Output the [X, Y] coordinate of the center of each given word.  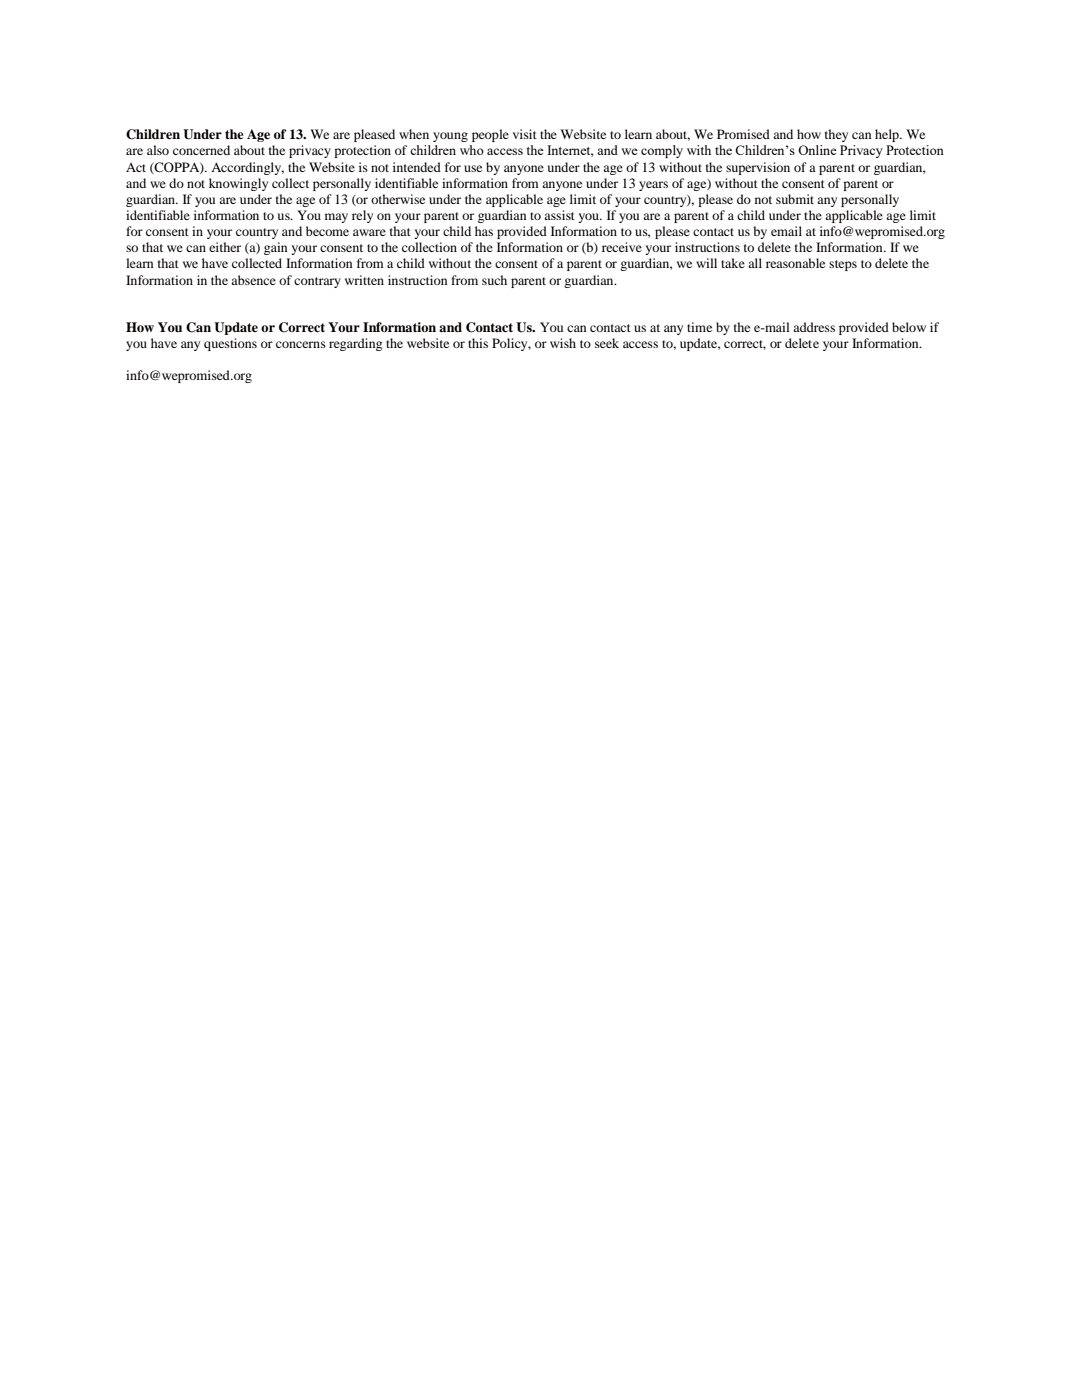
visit [525, 134]
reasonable [795, 263]
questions [230, 344]
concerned [201, 150]
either [225, 247]
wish [563, 343]
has [484, 231]
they [836, 135]
